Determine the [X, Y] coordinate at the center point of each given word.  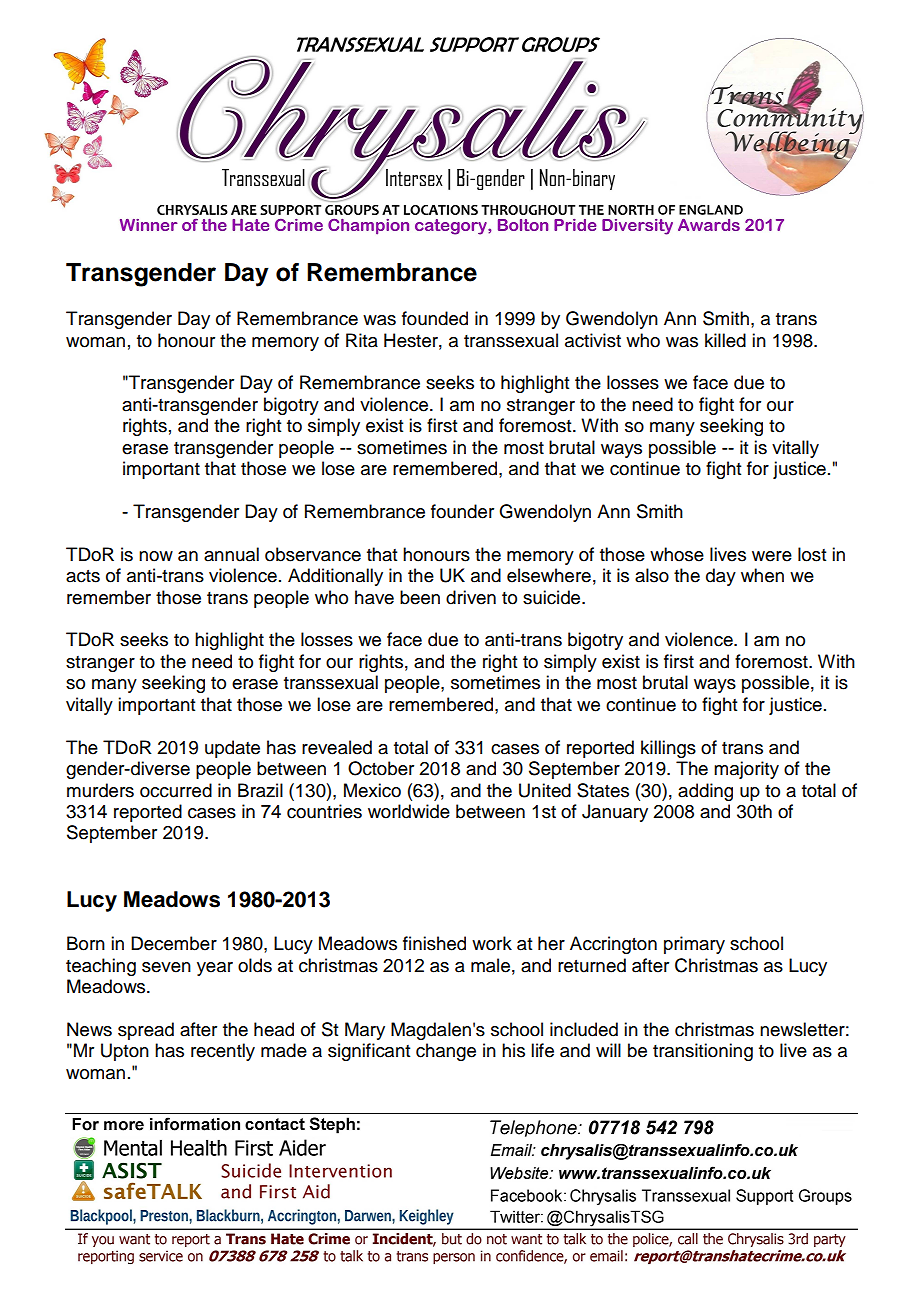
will [608, 1050]
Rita [362, 340]
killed [725, 340]
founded [435, 318]
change [446, 1052]
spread [146, 1031]
